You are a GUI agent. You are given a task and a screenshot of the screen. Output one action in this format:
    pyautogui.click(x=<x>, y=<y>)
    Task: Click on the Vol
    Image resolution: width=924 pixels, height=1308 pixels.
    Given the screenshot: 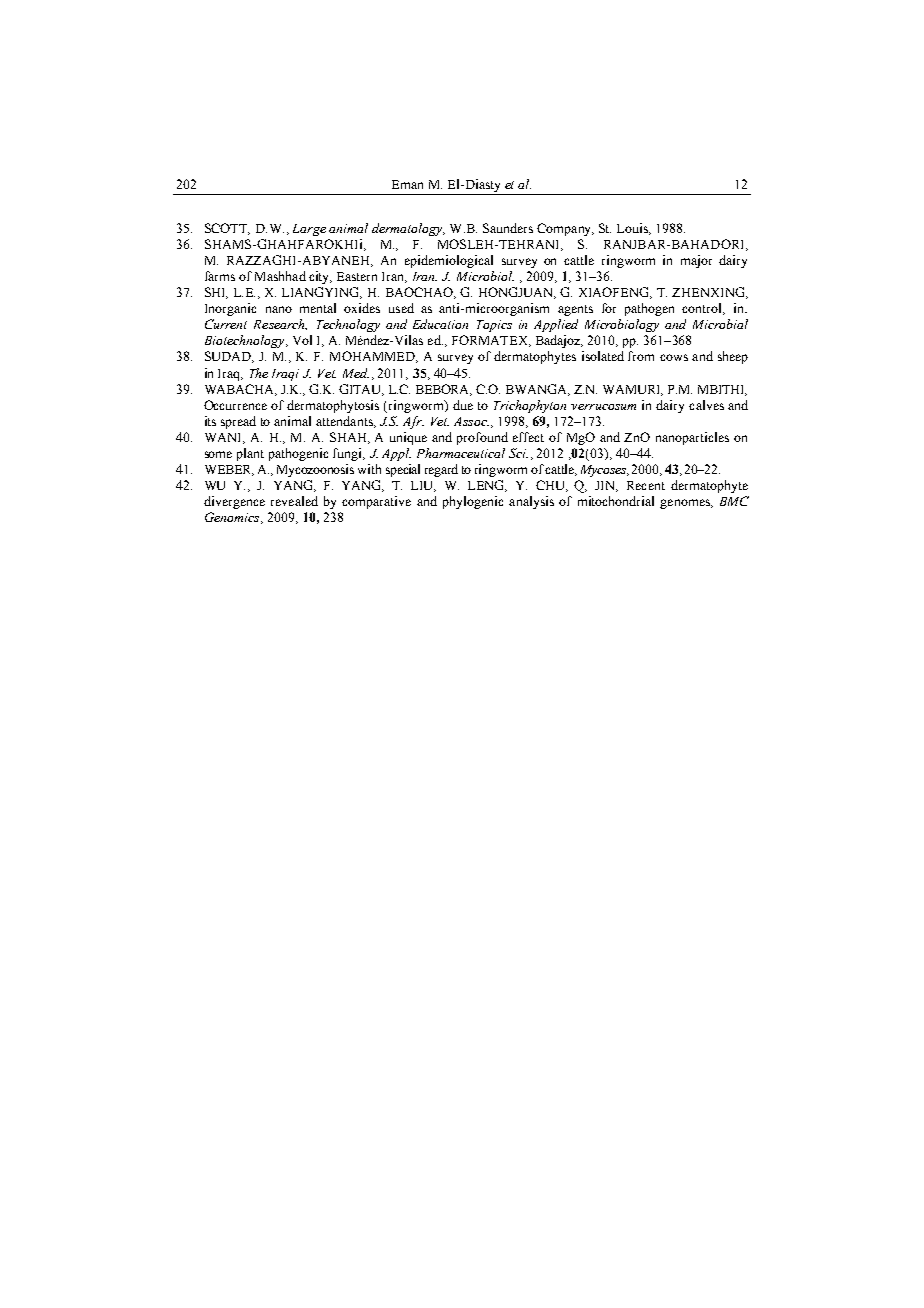 What is the action you would take?
    pyautogui.click(x=302, y=340)
